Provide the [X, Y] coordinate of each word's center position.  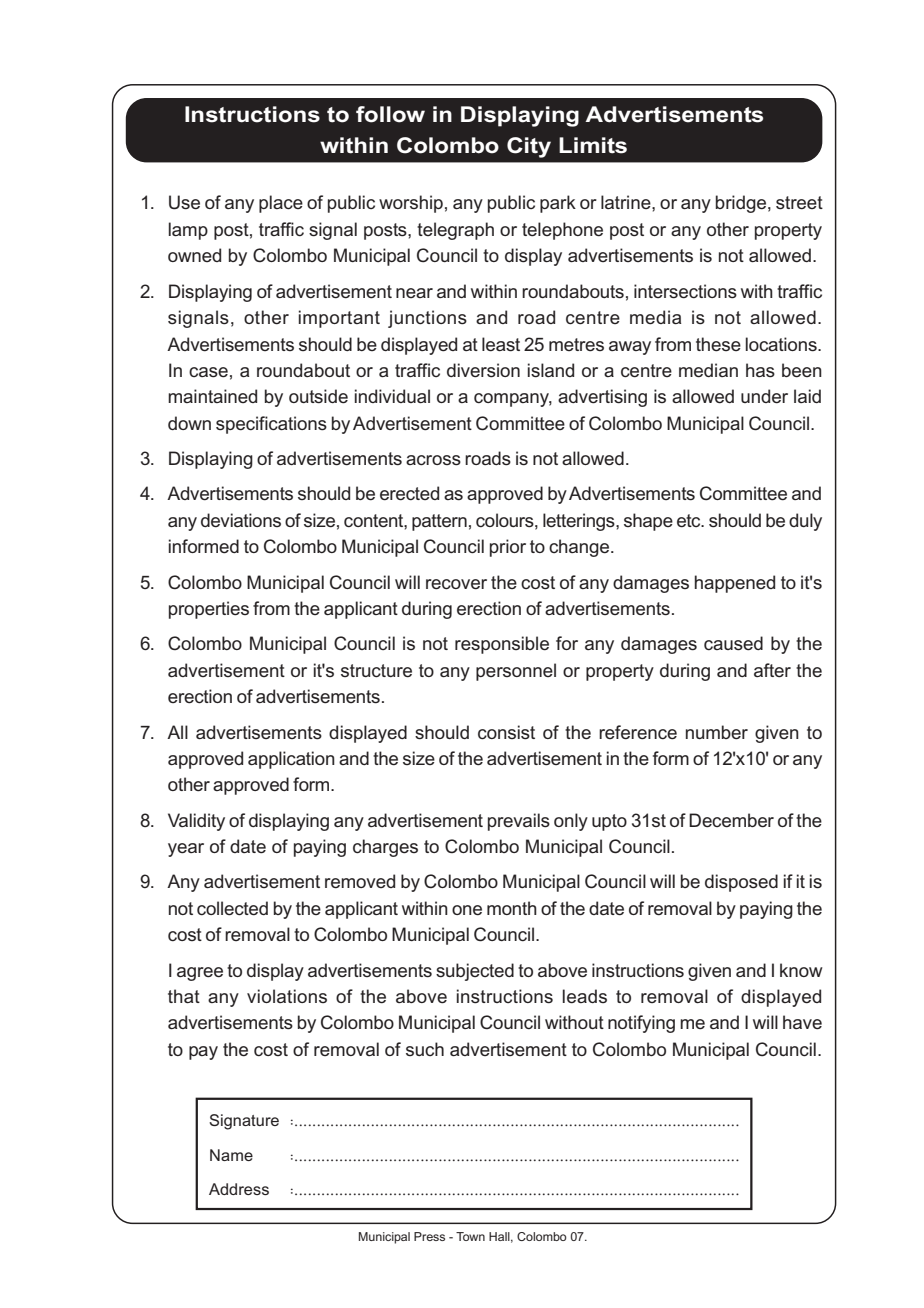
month [512, 908]
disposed [741, 883]
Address [239, 1189]
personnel [516, 672]
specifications [271, 425]
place [281, 204]
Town [470, 1236]
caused [733, 643]
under [764, 396]
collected [232, 908]
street [799, 203]
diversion [483, 370]
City [529, 147]
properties [209, 610]
